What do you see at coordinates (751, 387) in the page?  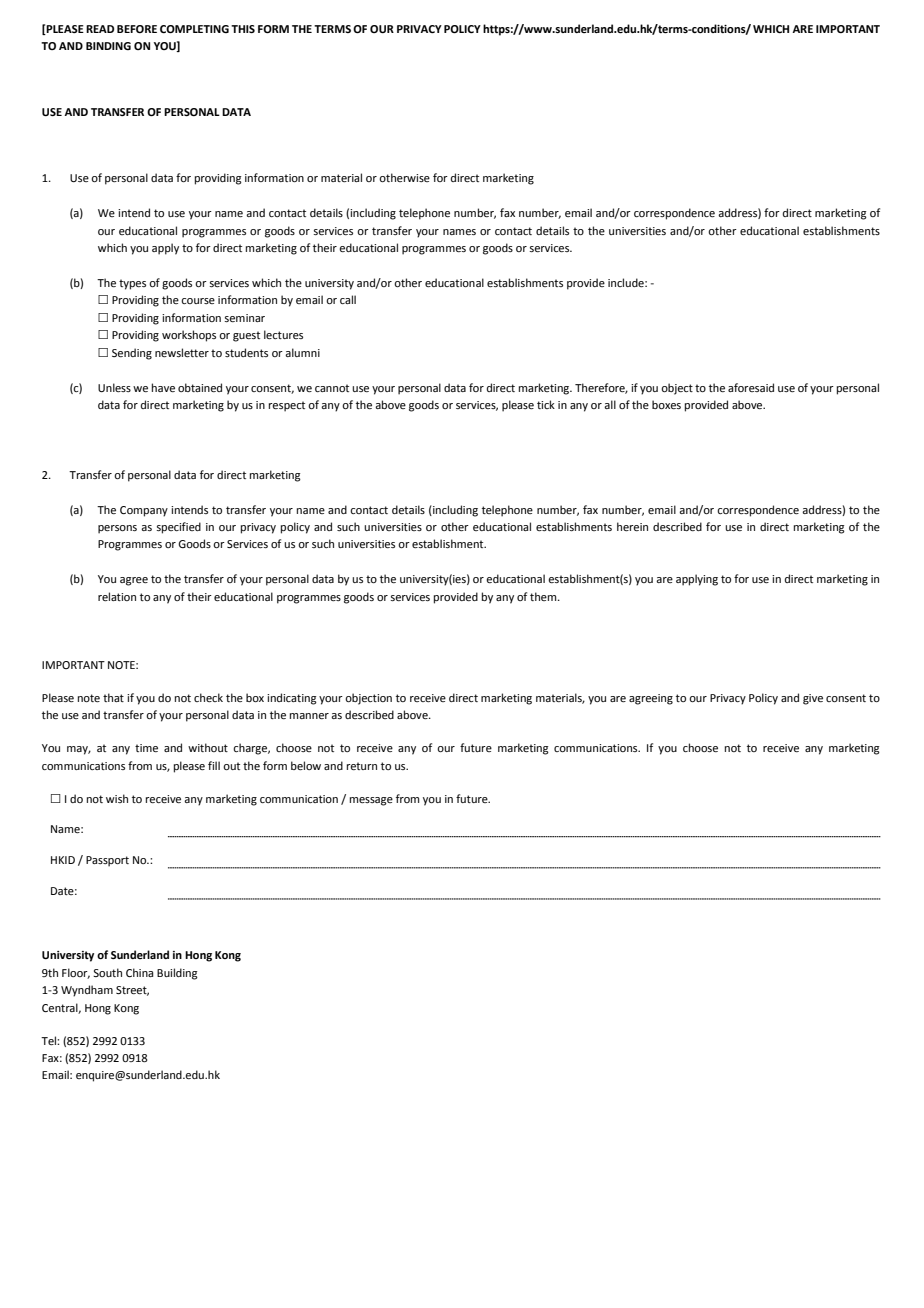 I see `aforesaid` at bounding box center [751, 387].
